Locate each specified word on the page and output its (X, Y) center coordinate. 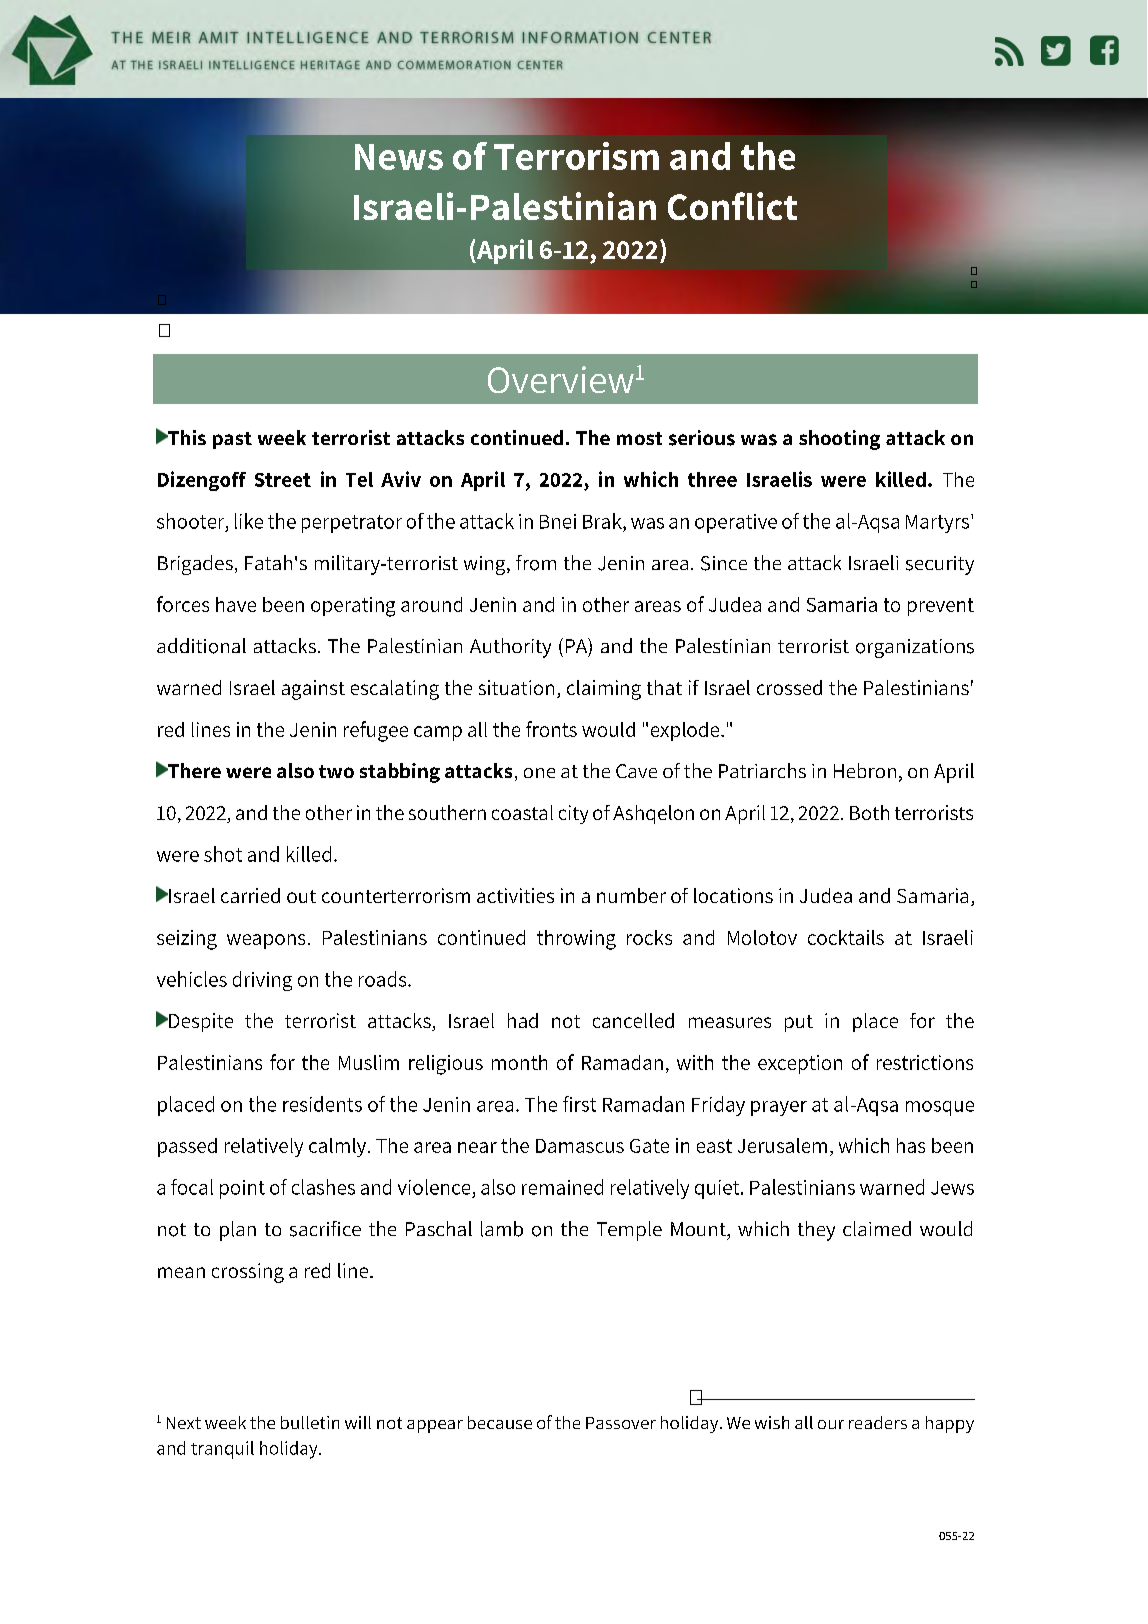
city (573, 814)
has (911, 1145)
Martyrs (939, 523)
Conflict (732, 206)
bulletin (310, 1422)
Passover (621, 1423)
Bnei (558, 521)
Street (283, 480)
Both (869, 812)
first (579, 1104)
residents (322, 1104)
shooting (839, 440)
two (336, 771)
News (399, 157)
